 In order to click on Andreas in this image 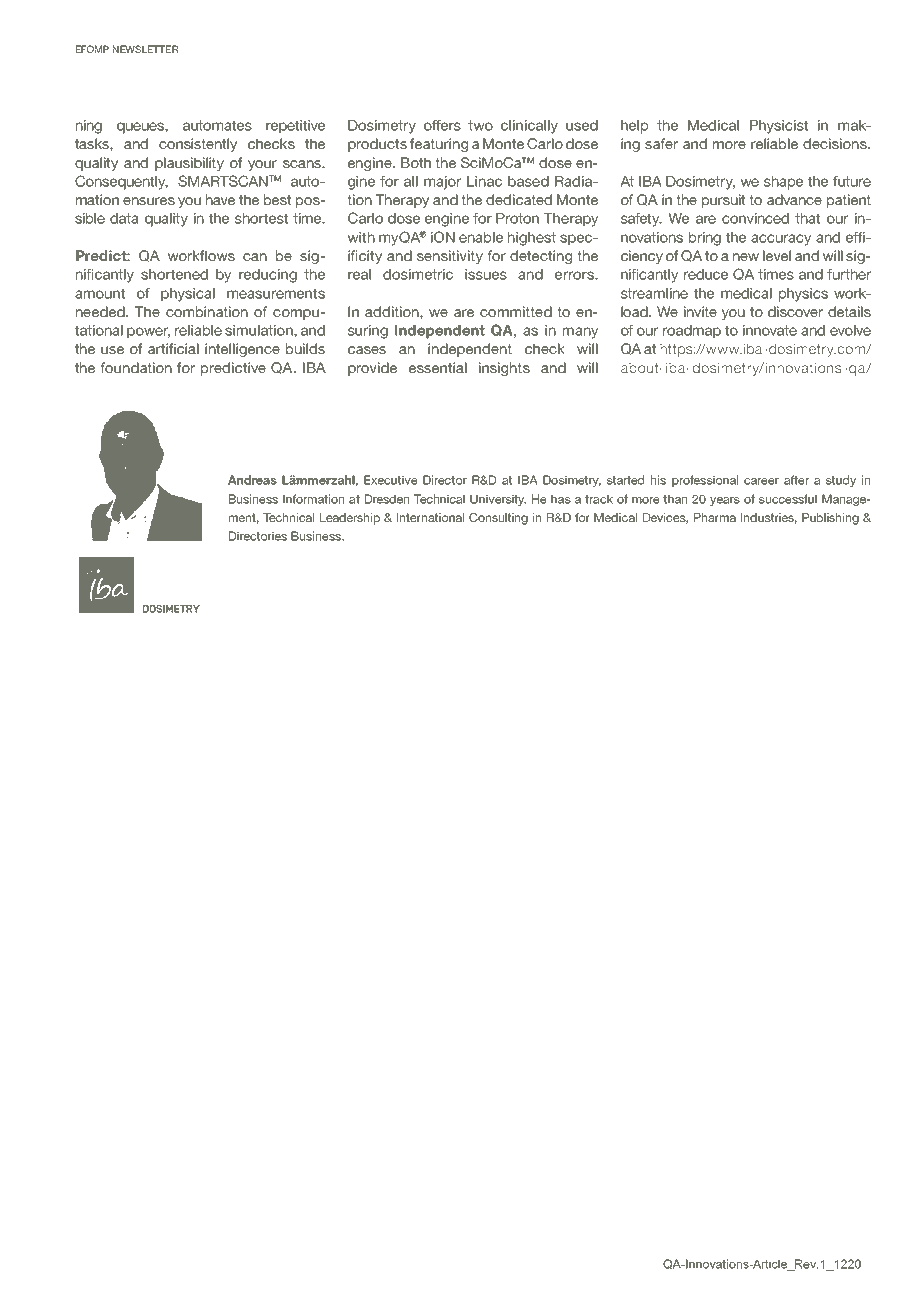, I will do `click(252, 480)`.
